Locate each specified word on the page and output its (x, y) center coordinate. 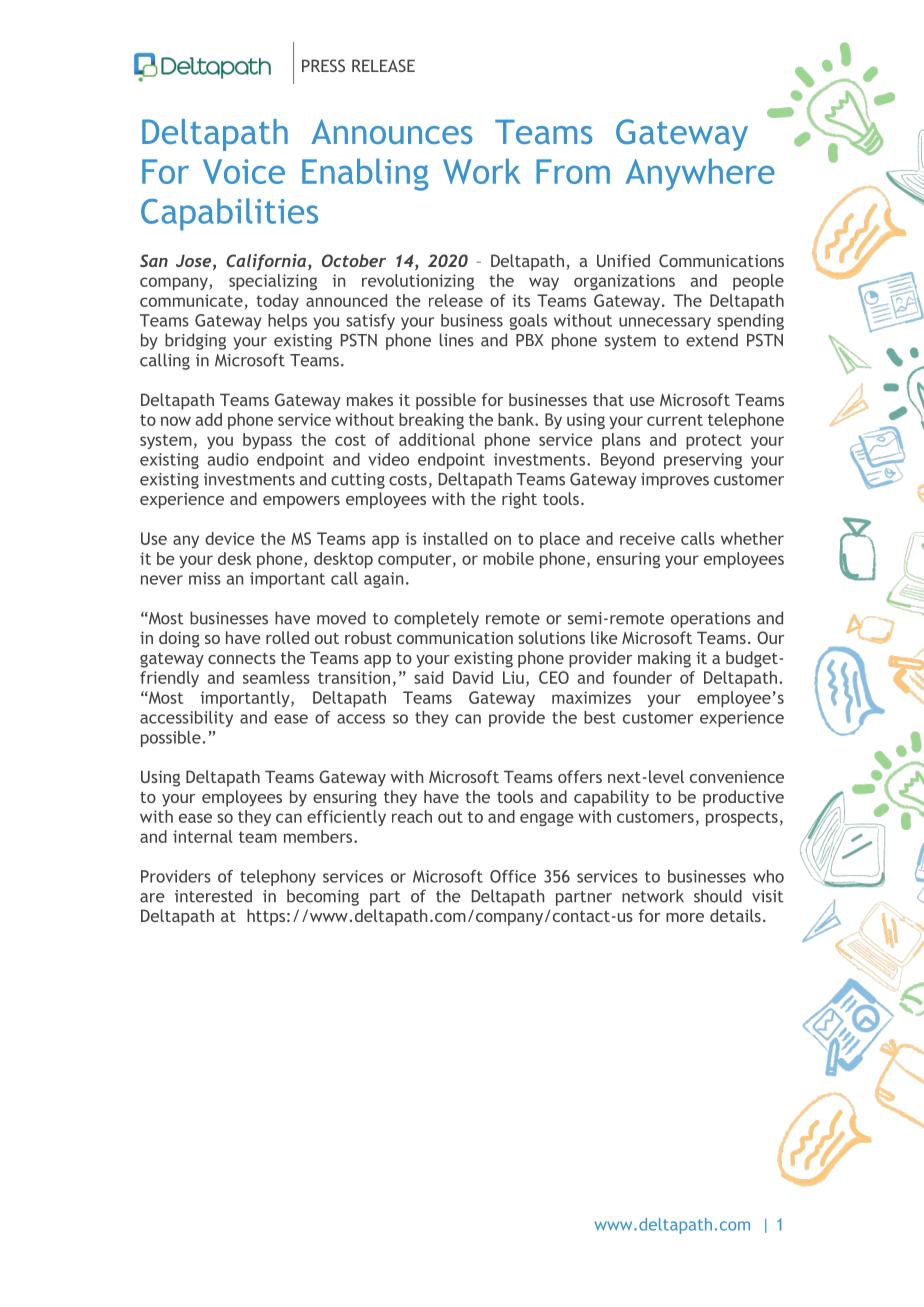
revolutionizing (418, 282)
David (473, 677)
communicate (191, 300)
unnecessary (665, 323)
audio (228, 459)
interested (213, 896)
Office (513, 876)
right (519, 500)
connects (242, 658)
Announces (392, 131)
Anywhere (700, 175)
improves (675, 481)
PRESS (323, 65)
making (664, 659)
